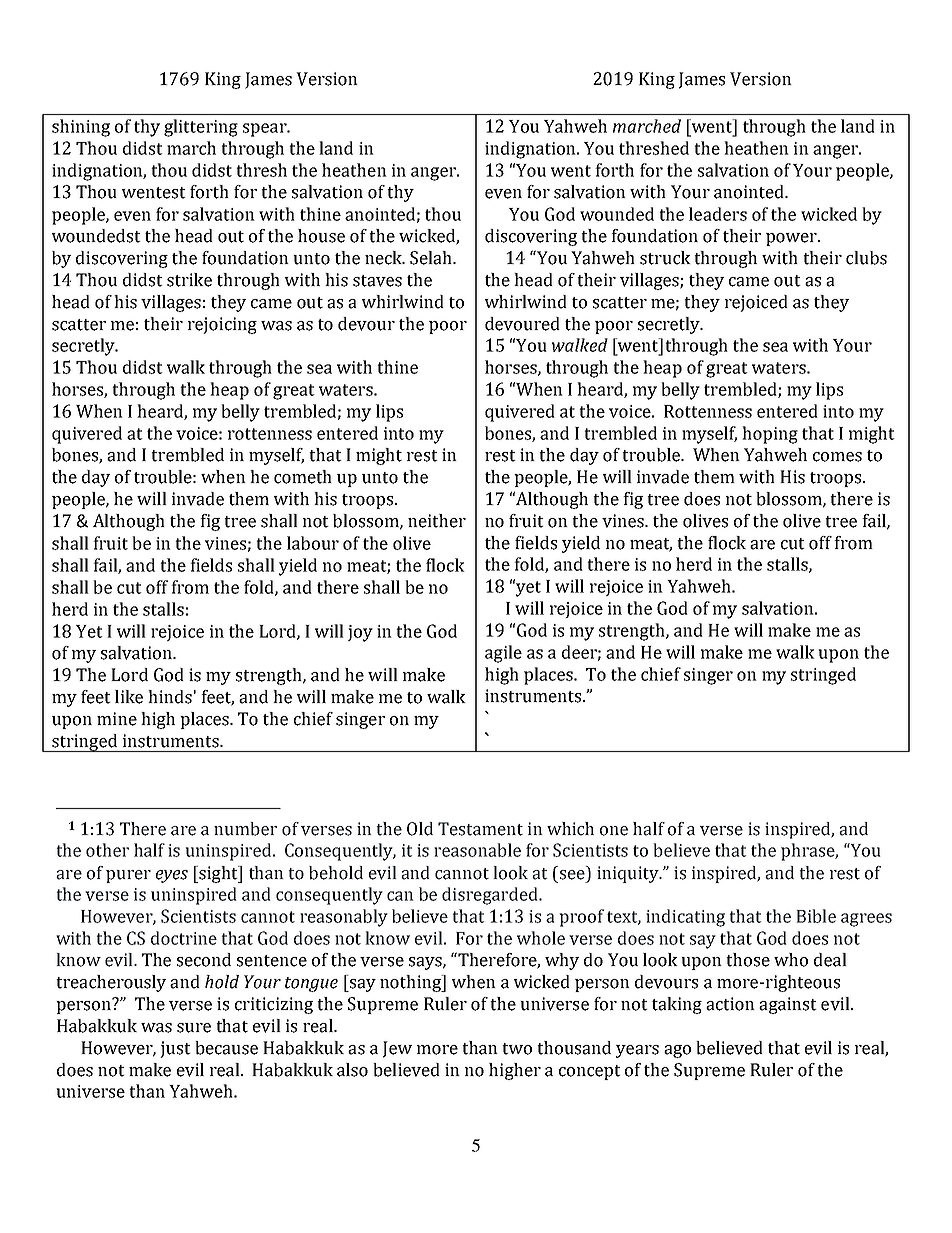 The image size is (952, 1233). Describe the element at coordinates (503, 654) in the page. I see `agile` at that location.
